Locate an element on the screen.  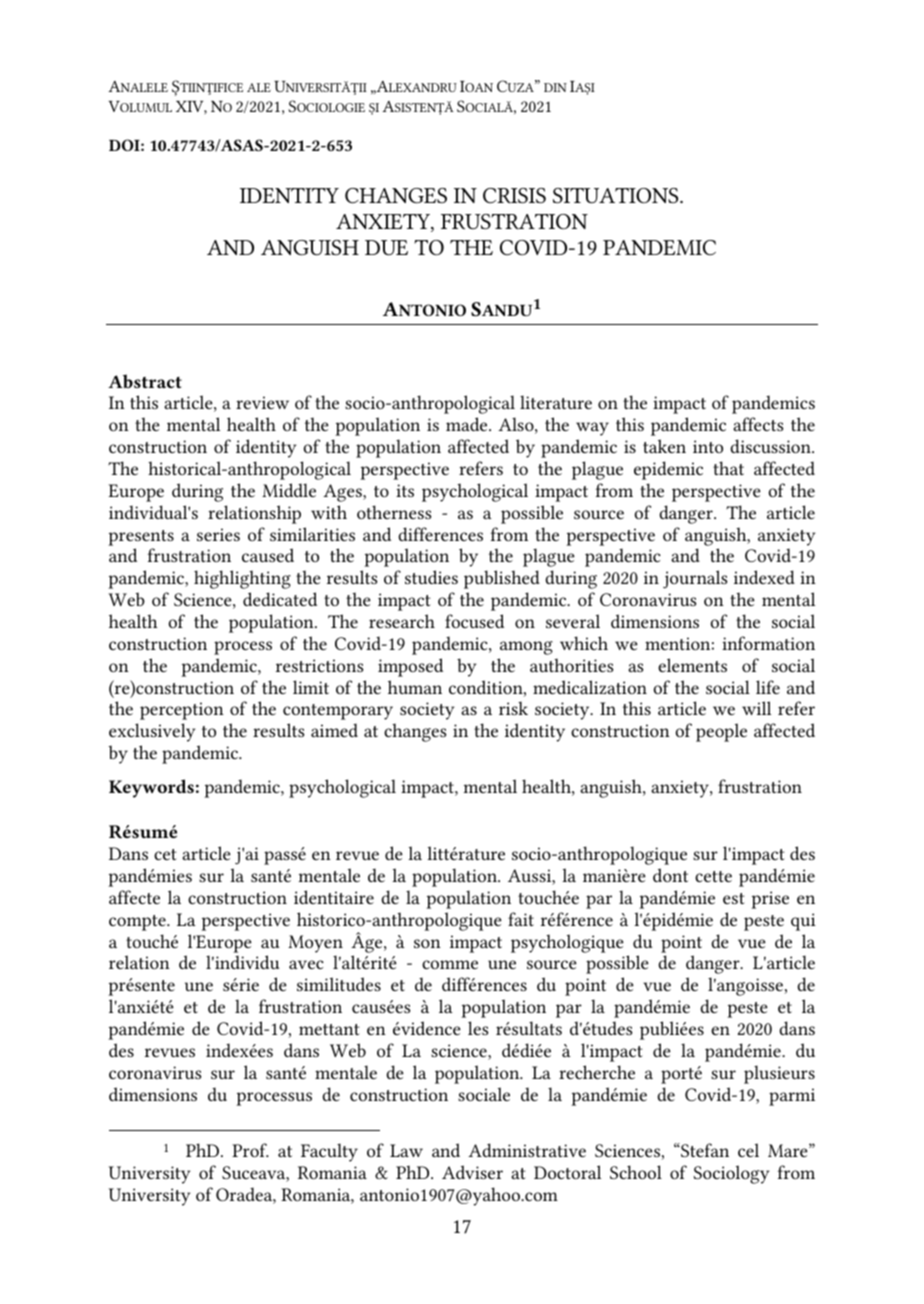
focused is located at coordinates (474, 621).
